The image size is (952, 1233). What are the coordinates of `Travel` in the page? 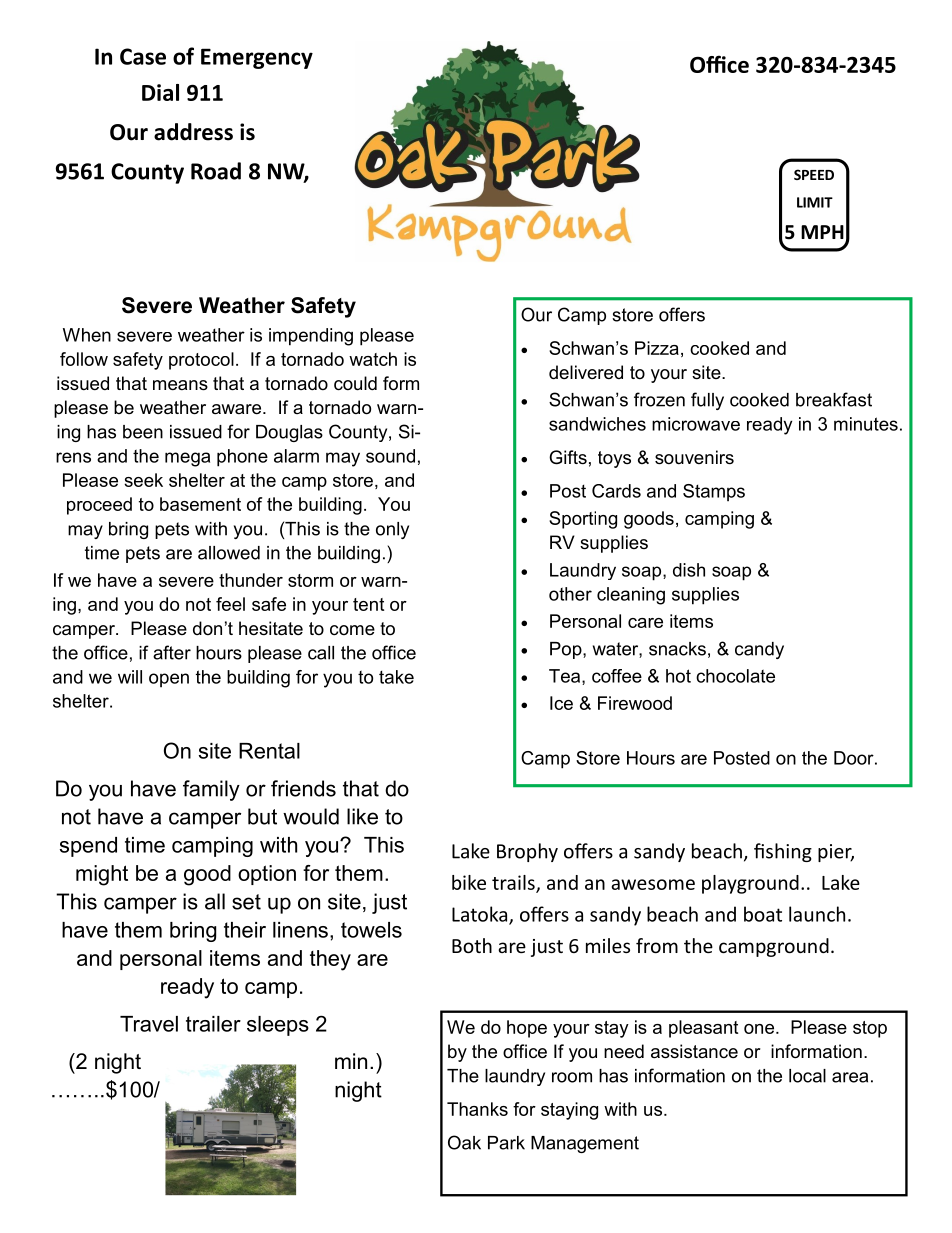 It's located at (149, 1024).
